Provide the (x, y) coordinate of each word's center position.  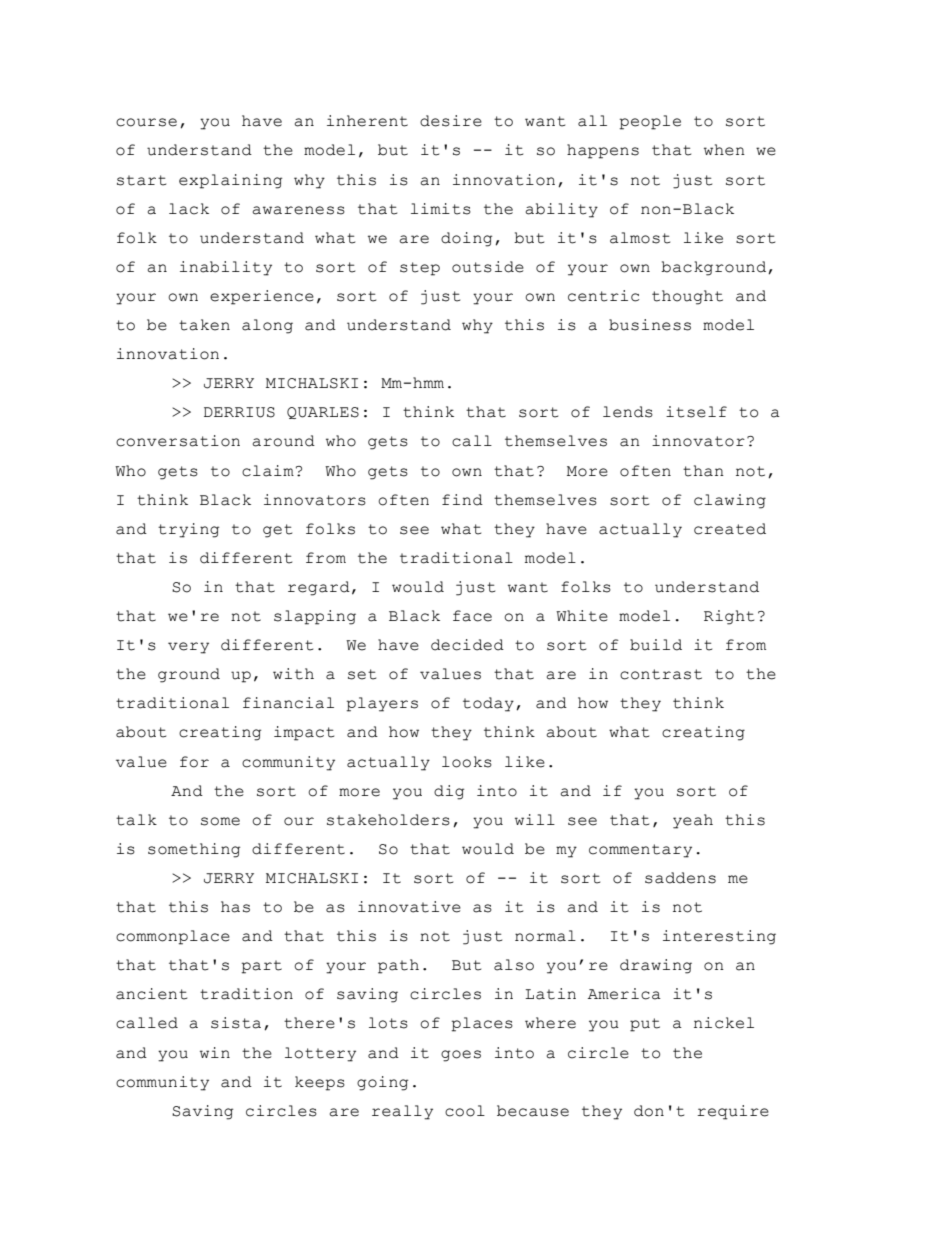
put (645, 1025)
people (650, 122)
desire (451, 121)
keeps (320, 1083)
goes (461, 1056)
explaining (230, 181)
